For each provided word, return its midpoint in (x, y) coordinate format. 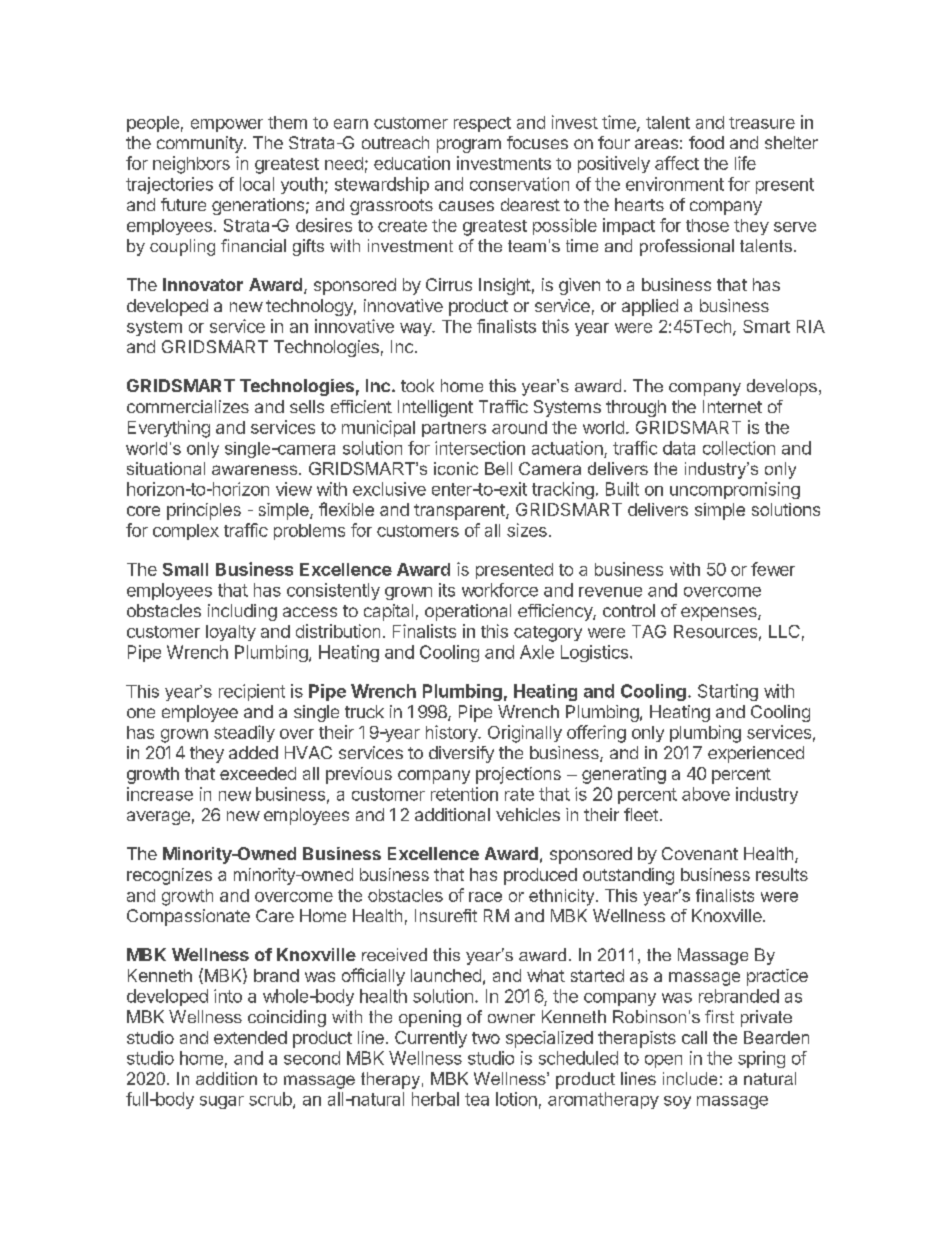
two (486, 1038)
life (745, 163)
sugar (222, 1102)
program (469, 146)
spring (761, 1059)
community (201, 144)
